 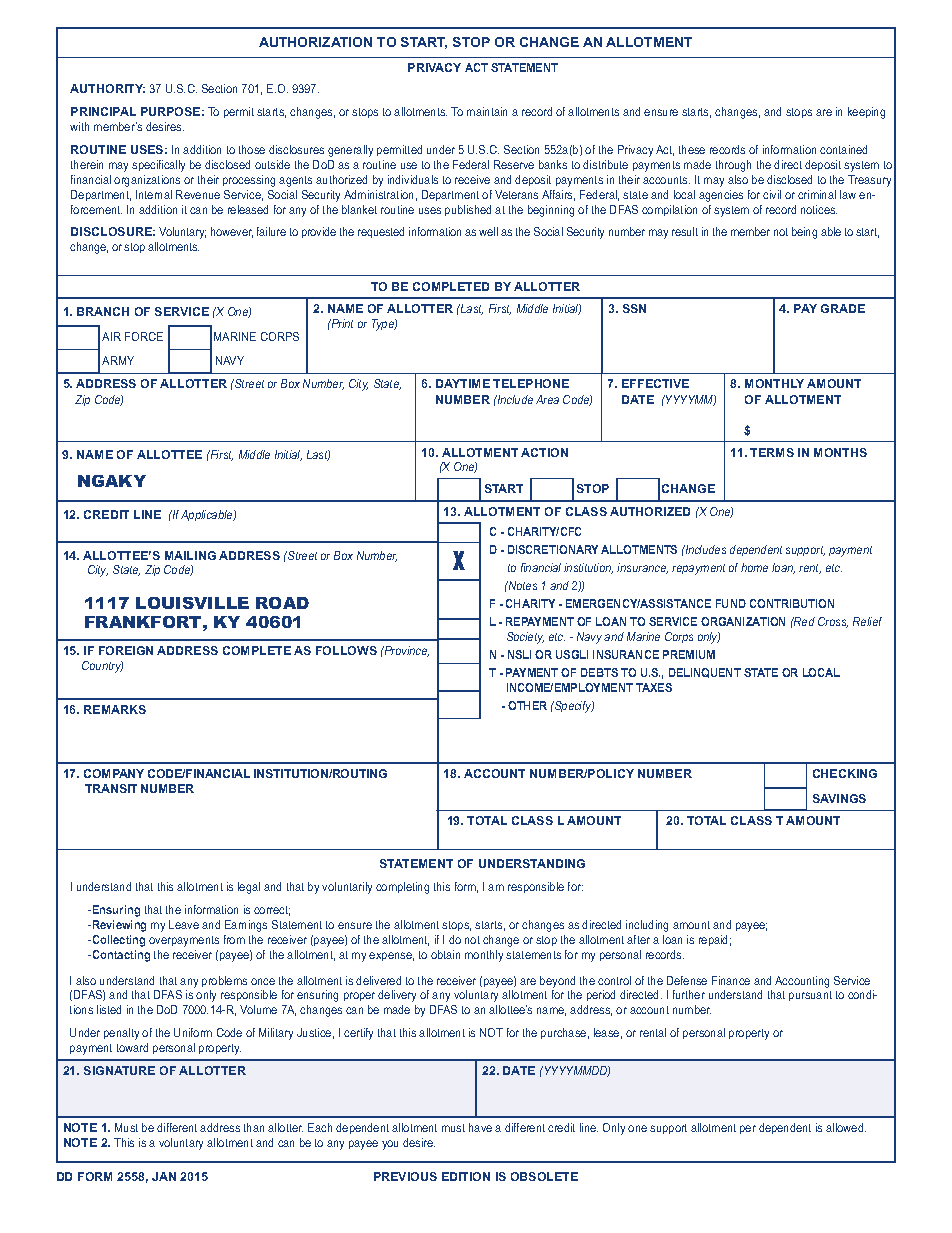 I want to click on COMPANY, so click(x=114, y=773).
